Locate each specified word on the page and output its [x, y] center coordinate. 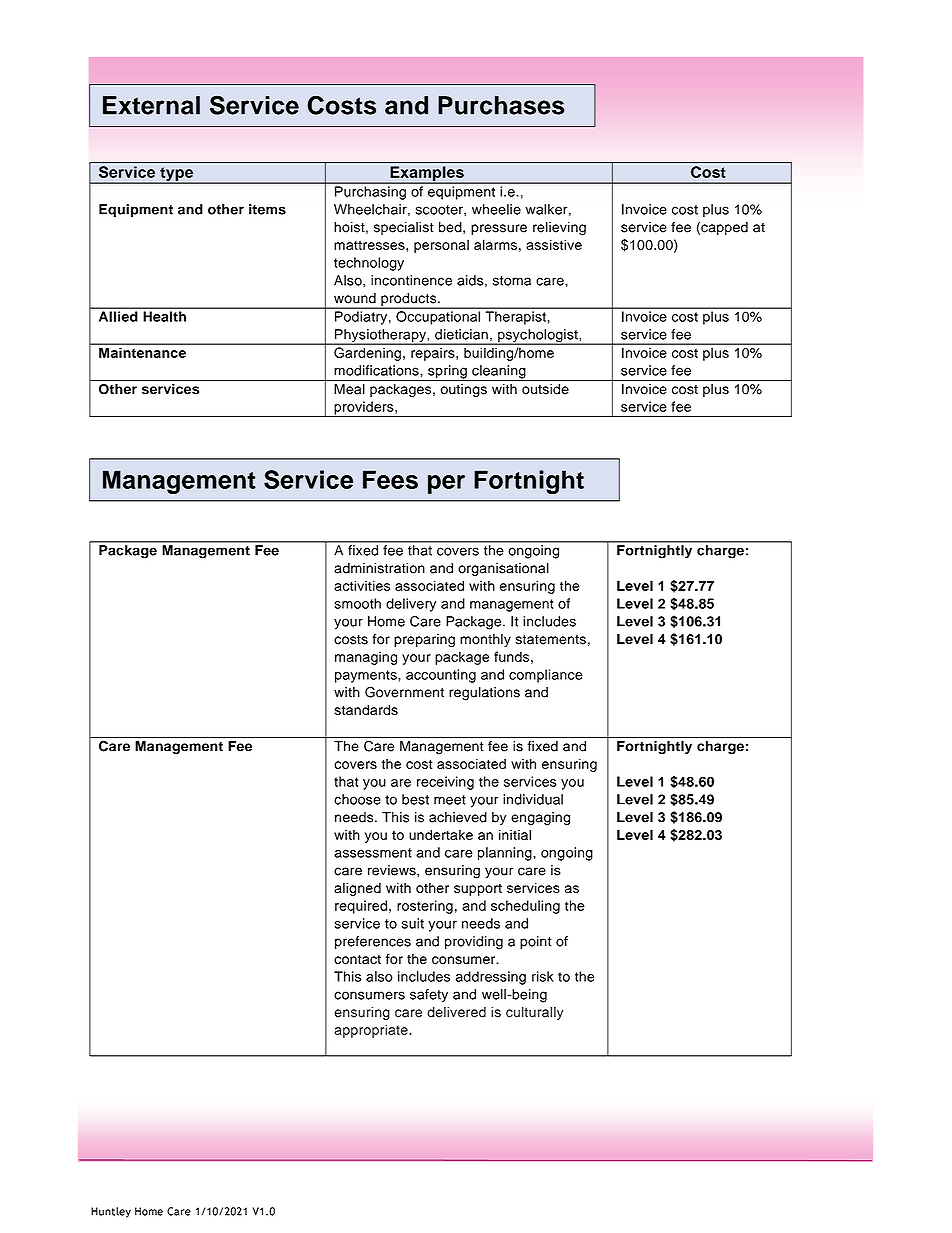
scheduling [525, 907]
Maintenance [142, 353]
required [361, 907]
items [267, 209]
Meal [349, 389]
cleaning [499, 373]
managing [366, 658]
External [151, 105]
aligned [357, 889]
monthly [485, 640]
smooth [357, 603]
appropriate [371, 1031]
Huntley [111, 1212]
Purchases [501, 105]
